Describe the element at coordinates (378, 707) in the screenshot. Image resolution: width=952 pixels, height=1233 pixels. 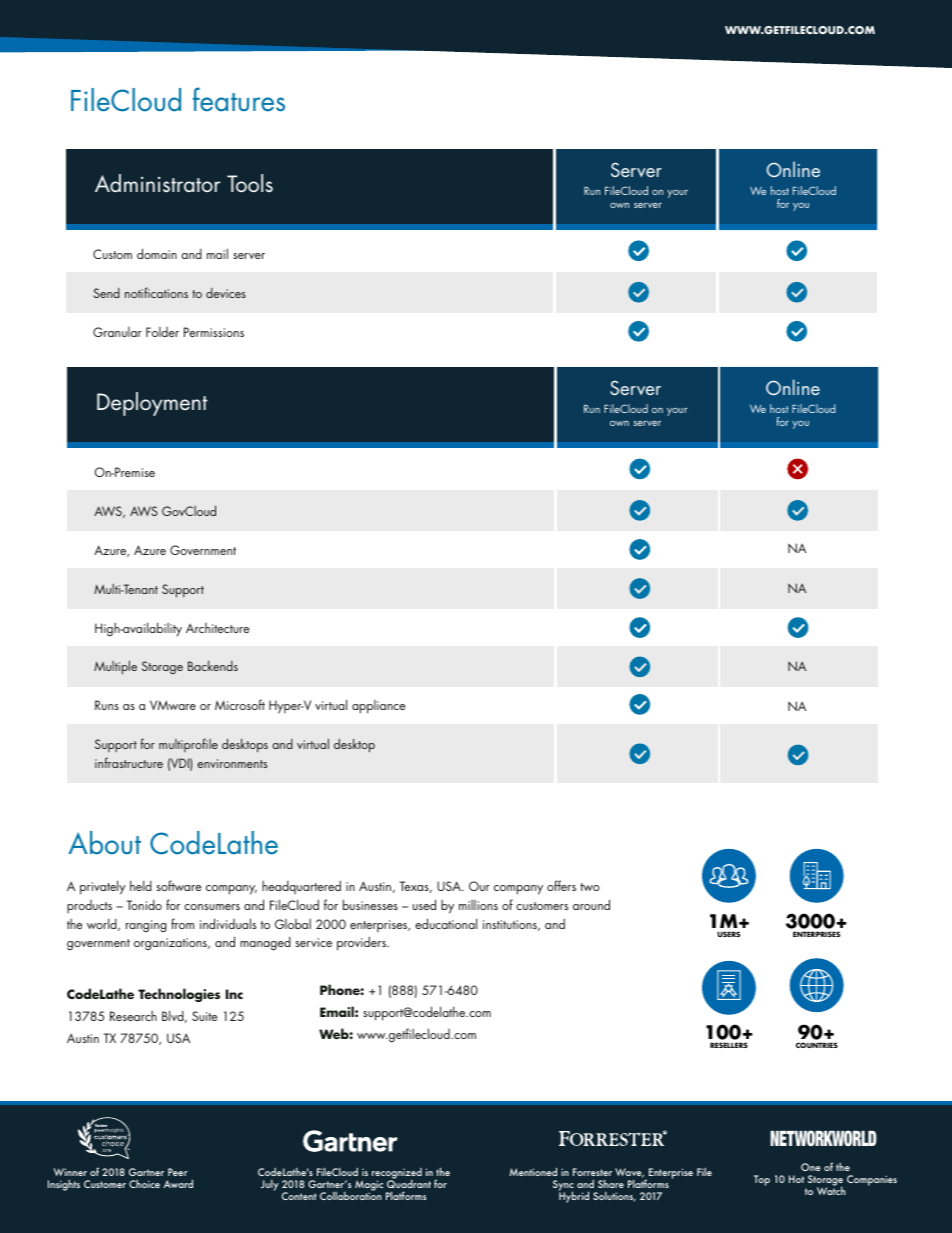
I see `appliance` at that location.
